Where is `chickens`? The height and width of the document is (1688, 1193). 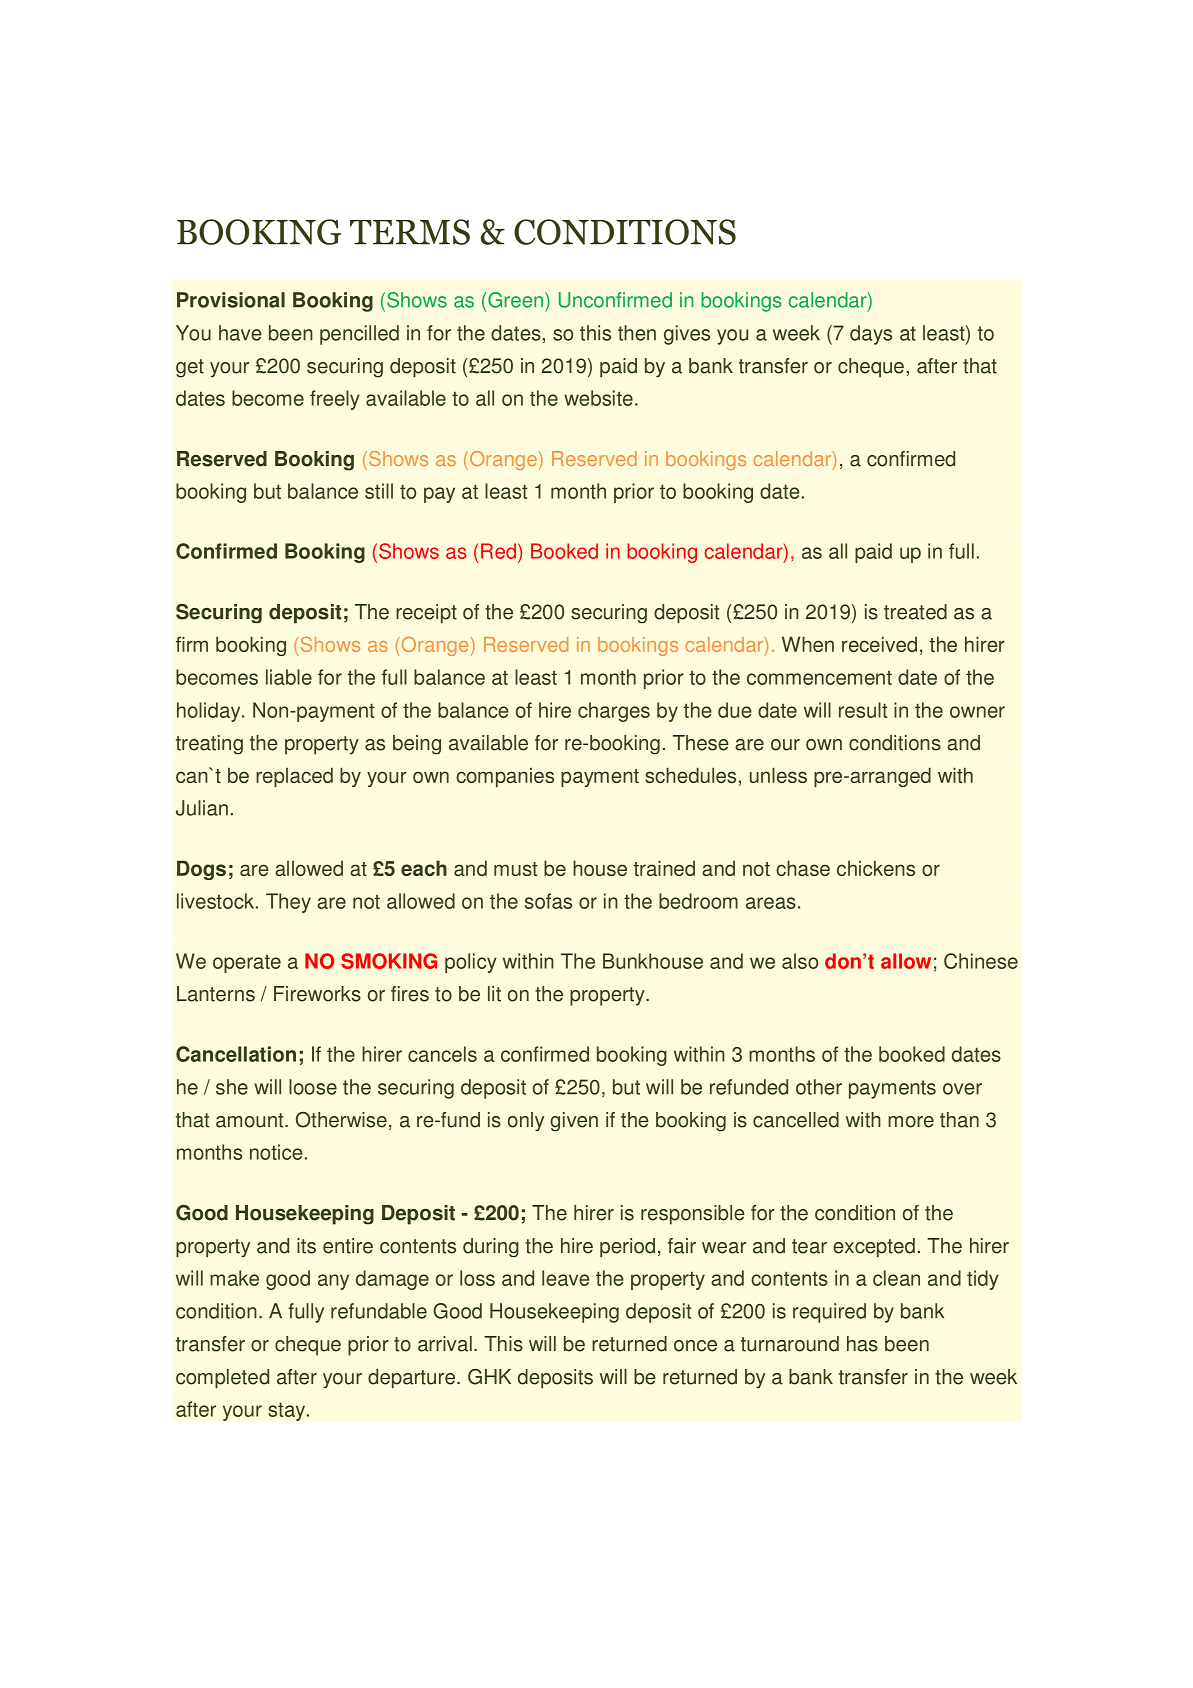 chickens is located at coordinates (876, 868).
